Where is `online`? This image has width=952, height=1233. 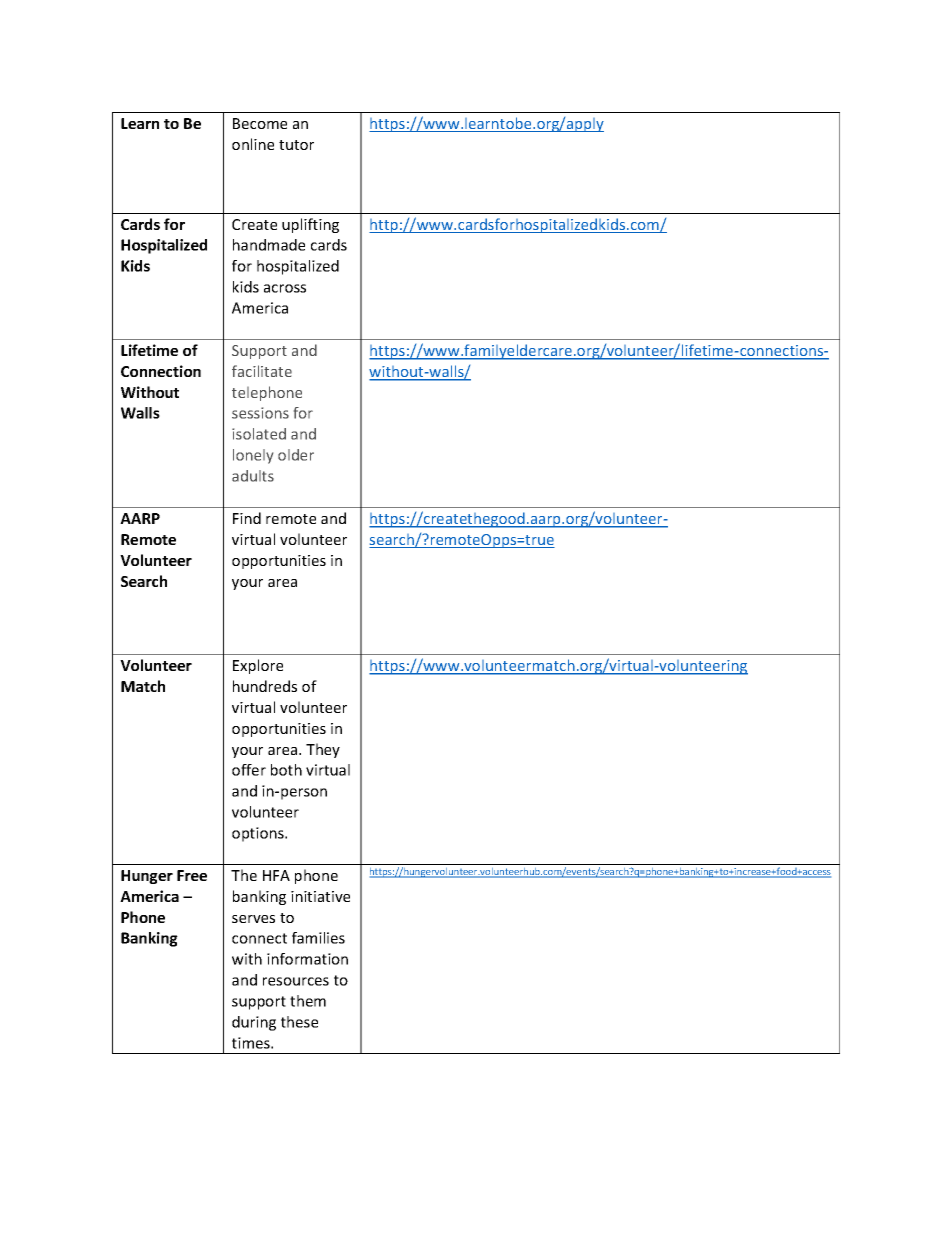
online is located at coordinates (253, 144).
